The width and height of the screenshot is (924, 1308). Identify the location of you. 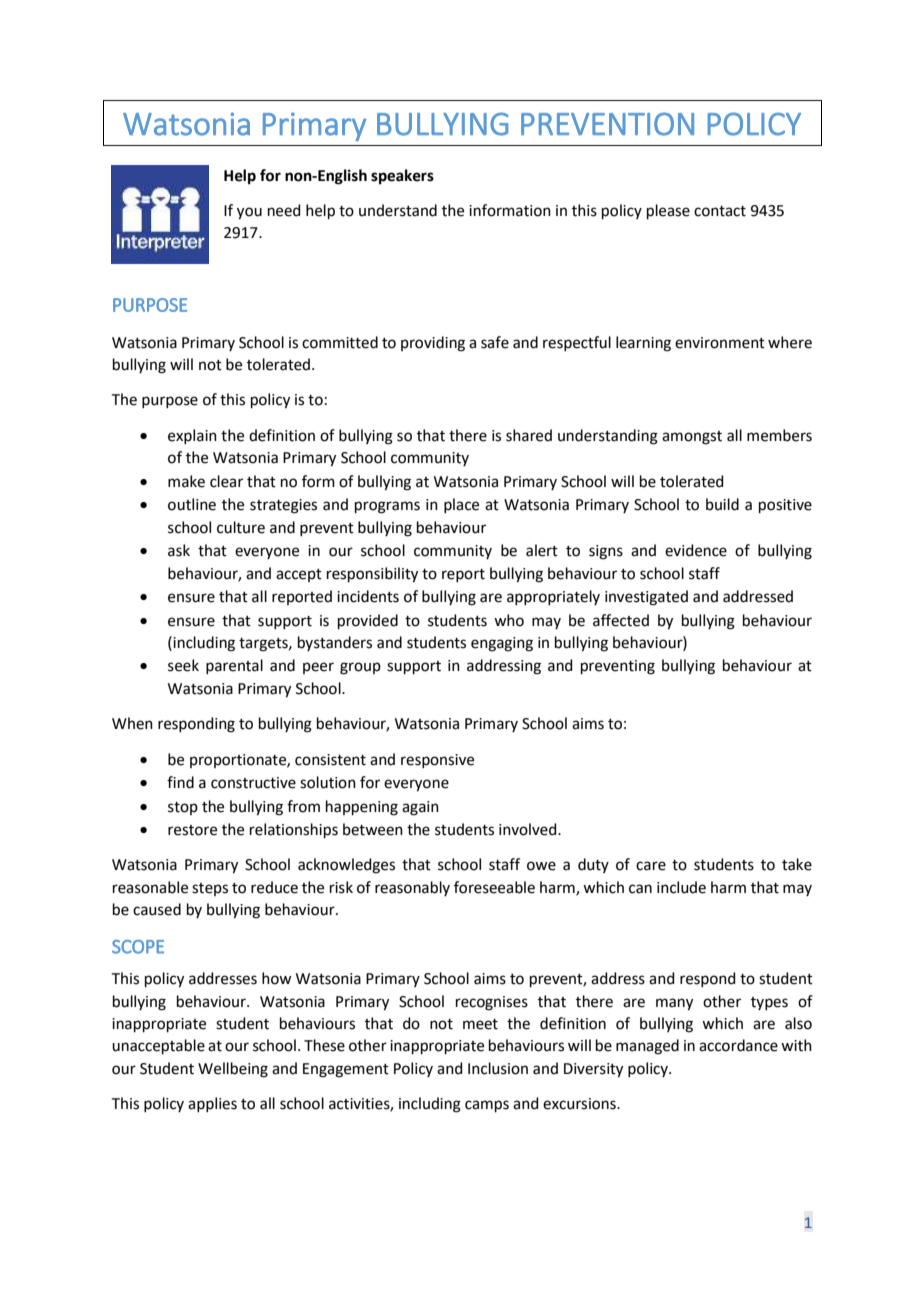
(249, 213).
